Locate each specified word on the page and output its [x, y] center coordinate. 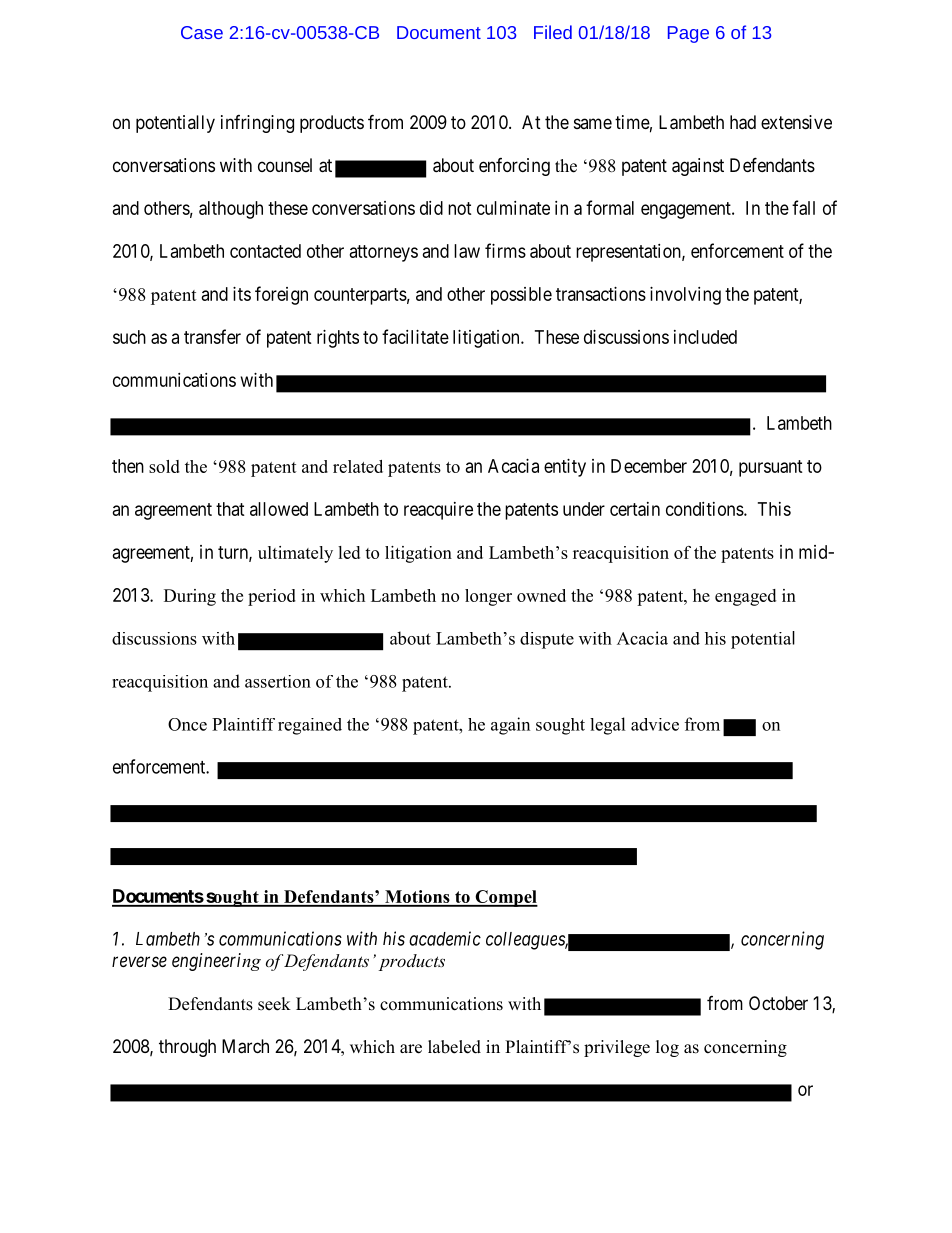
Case [202, 32]
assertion [278, 681]
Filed [553, 32]
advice [655, 724]
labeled [454, 1047]
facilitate [415, 336]
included [705, 337]
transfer [212, 336]
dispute [547, 640]
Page [688, 34]
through [187, 1048]
